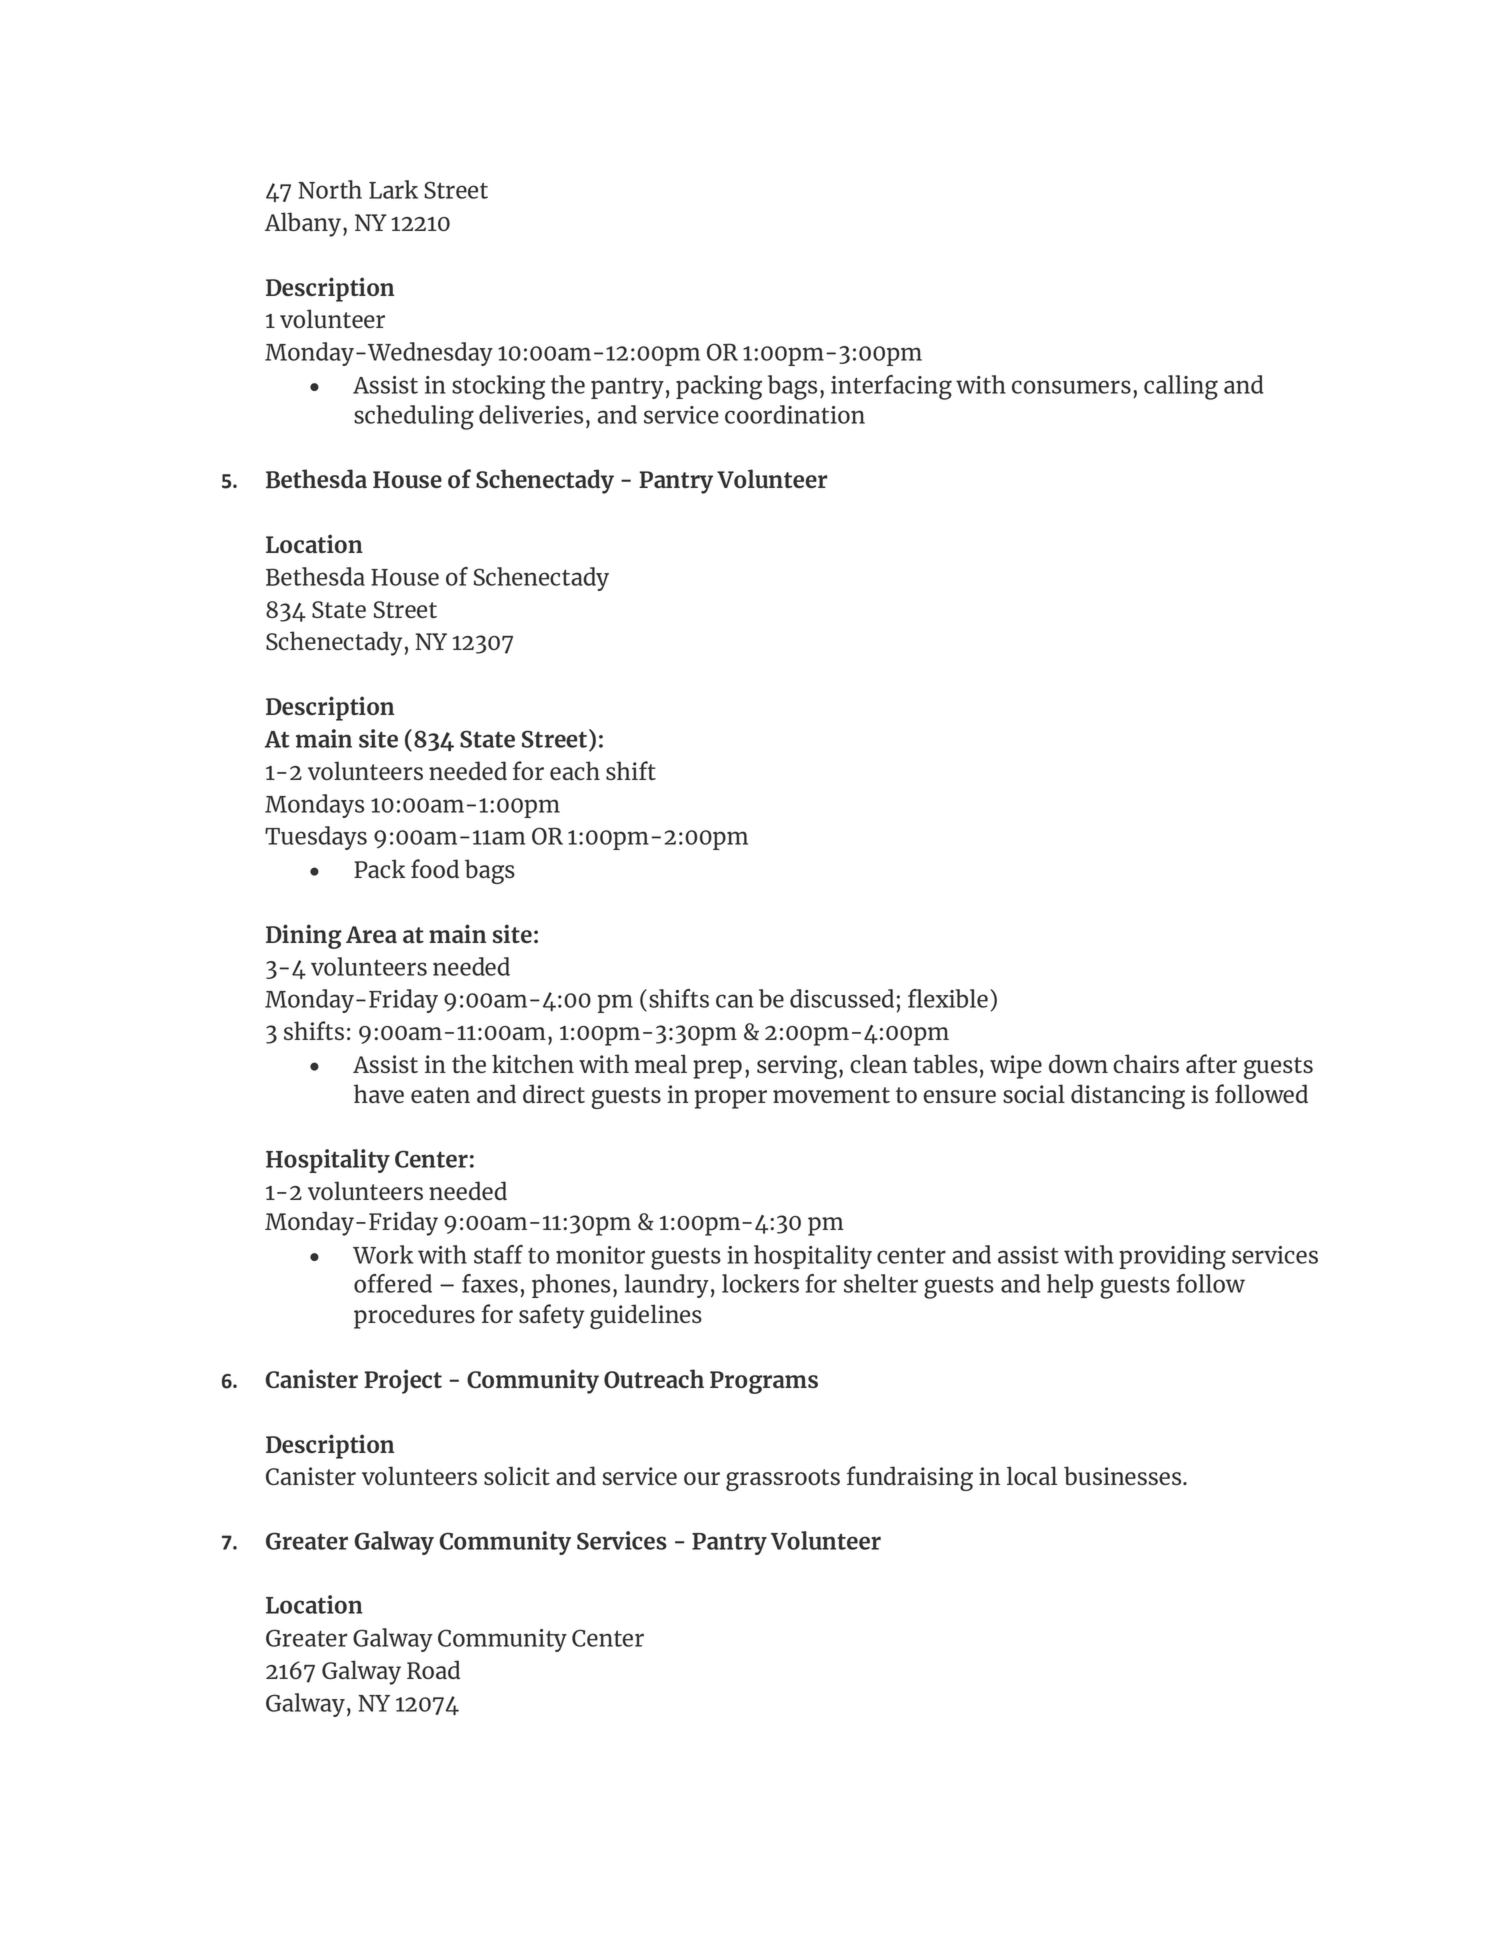 The height and width of the screenshot is (1944, 1502). I want to click on Lark, so click(393, 189).
